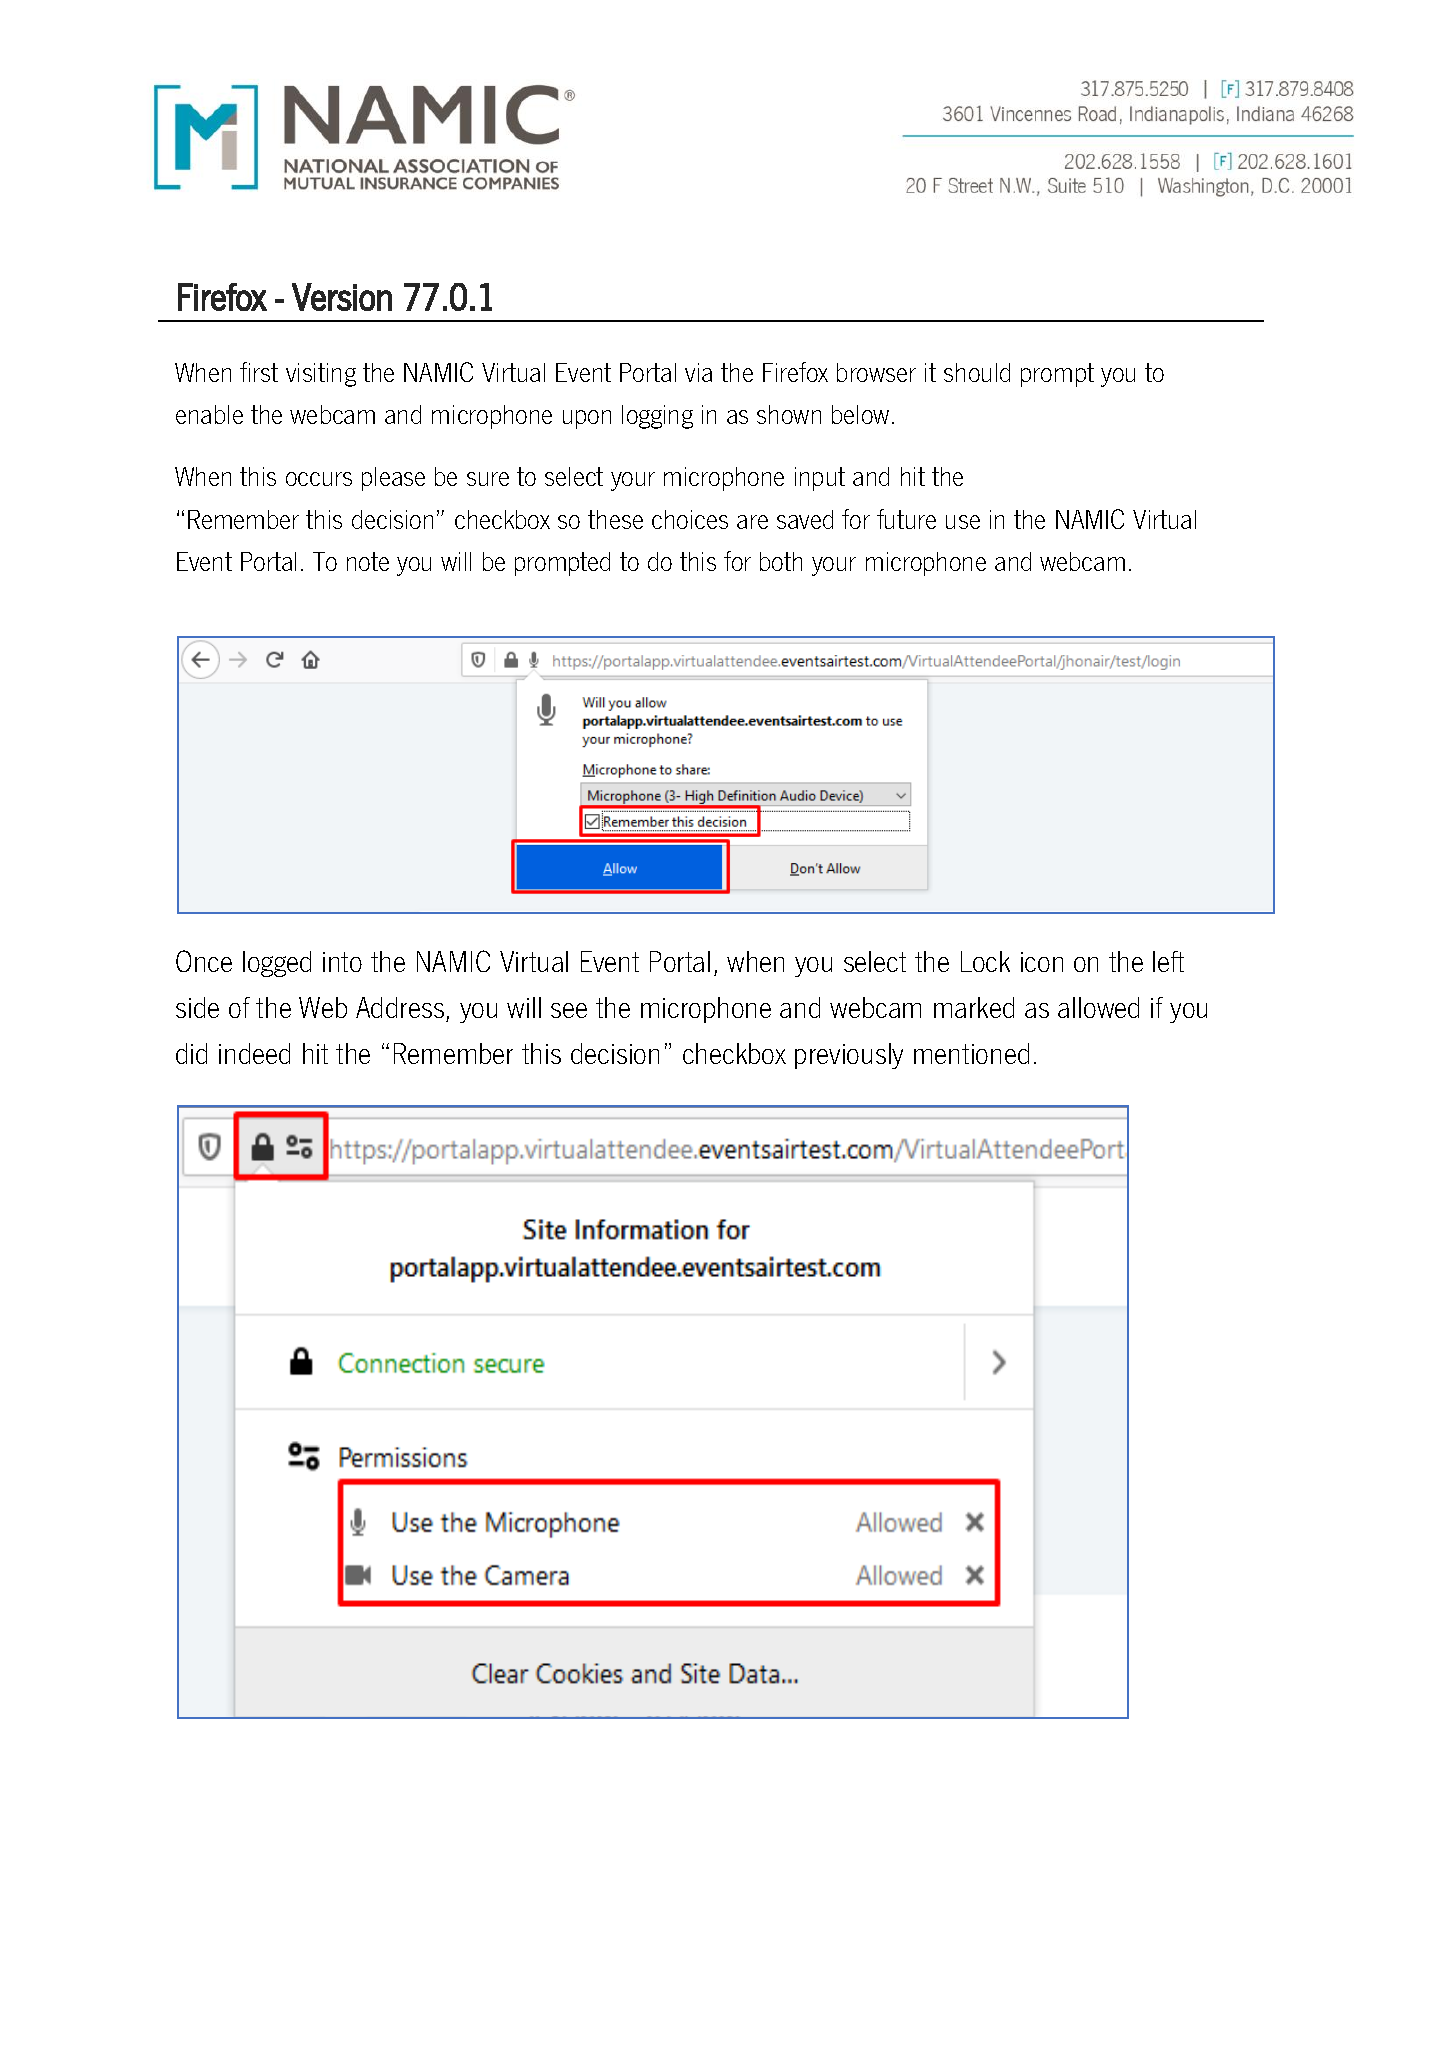  What do you see at coordinates (963, 522) in the document?
I see `use` at bounding box center [963, 522].
